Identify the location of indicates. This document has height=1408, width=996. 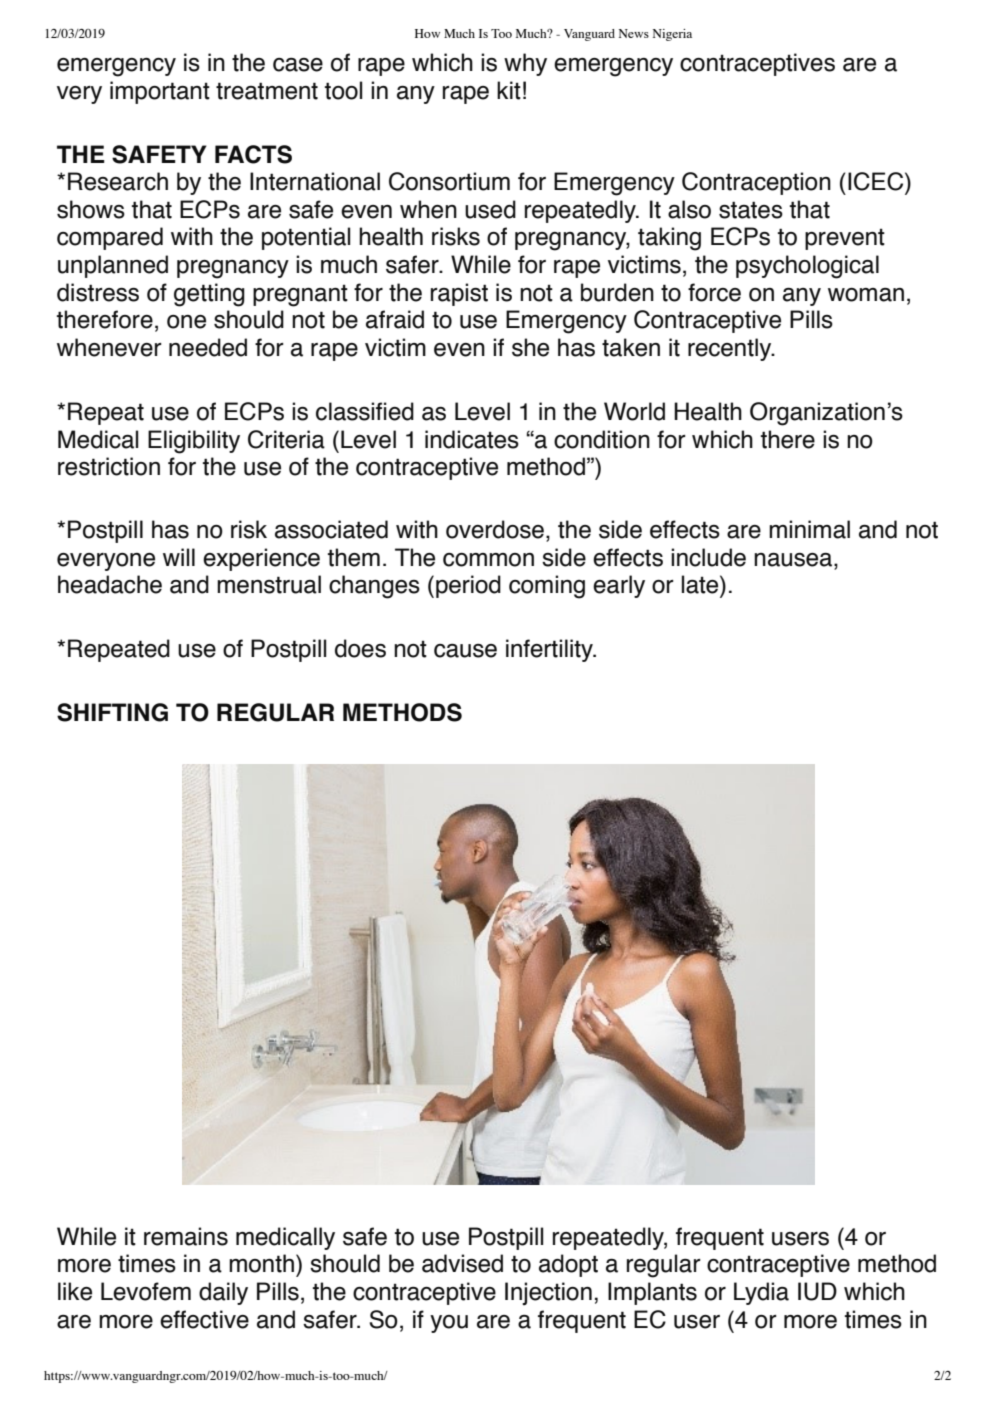
(472, 439).
